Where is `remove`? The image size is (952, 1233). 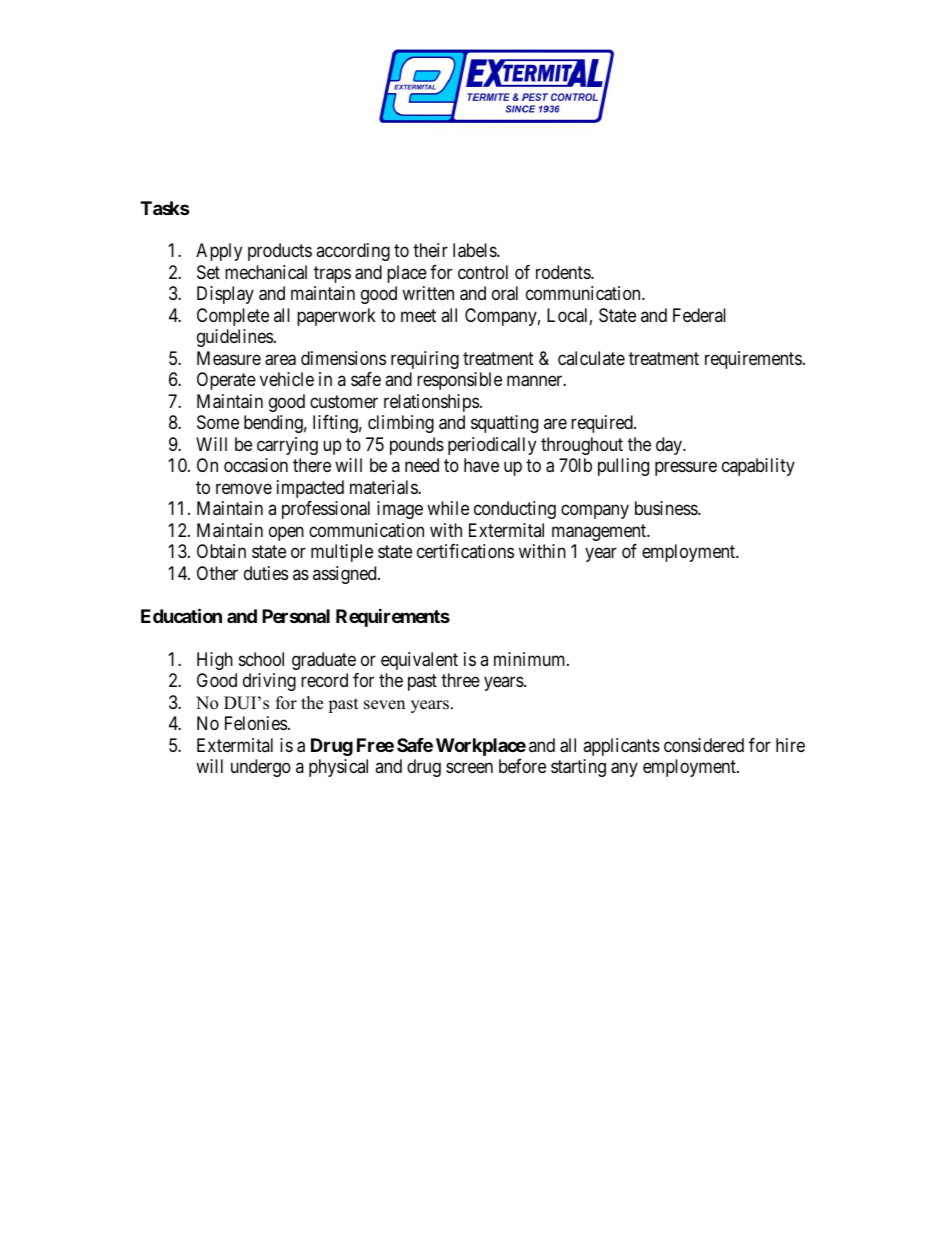 remove is located at coordinates (244, 488).
